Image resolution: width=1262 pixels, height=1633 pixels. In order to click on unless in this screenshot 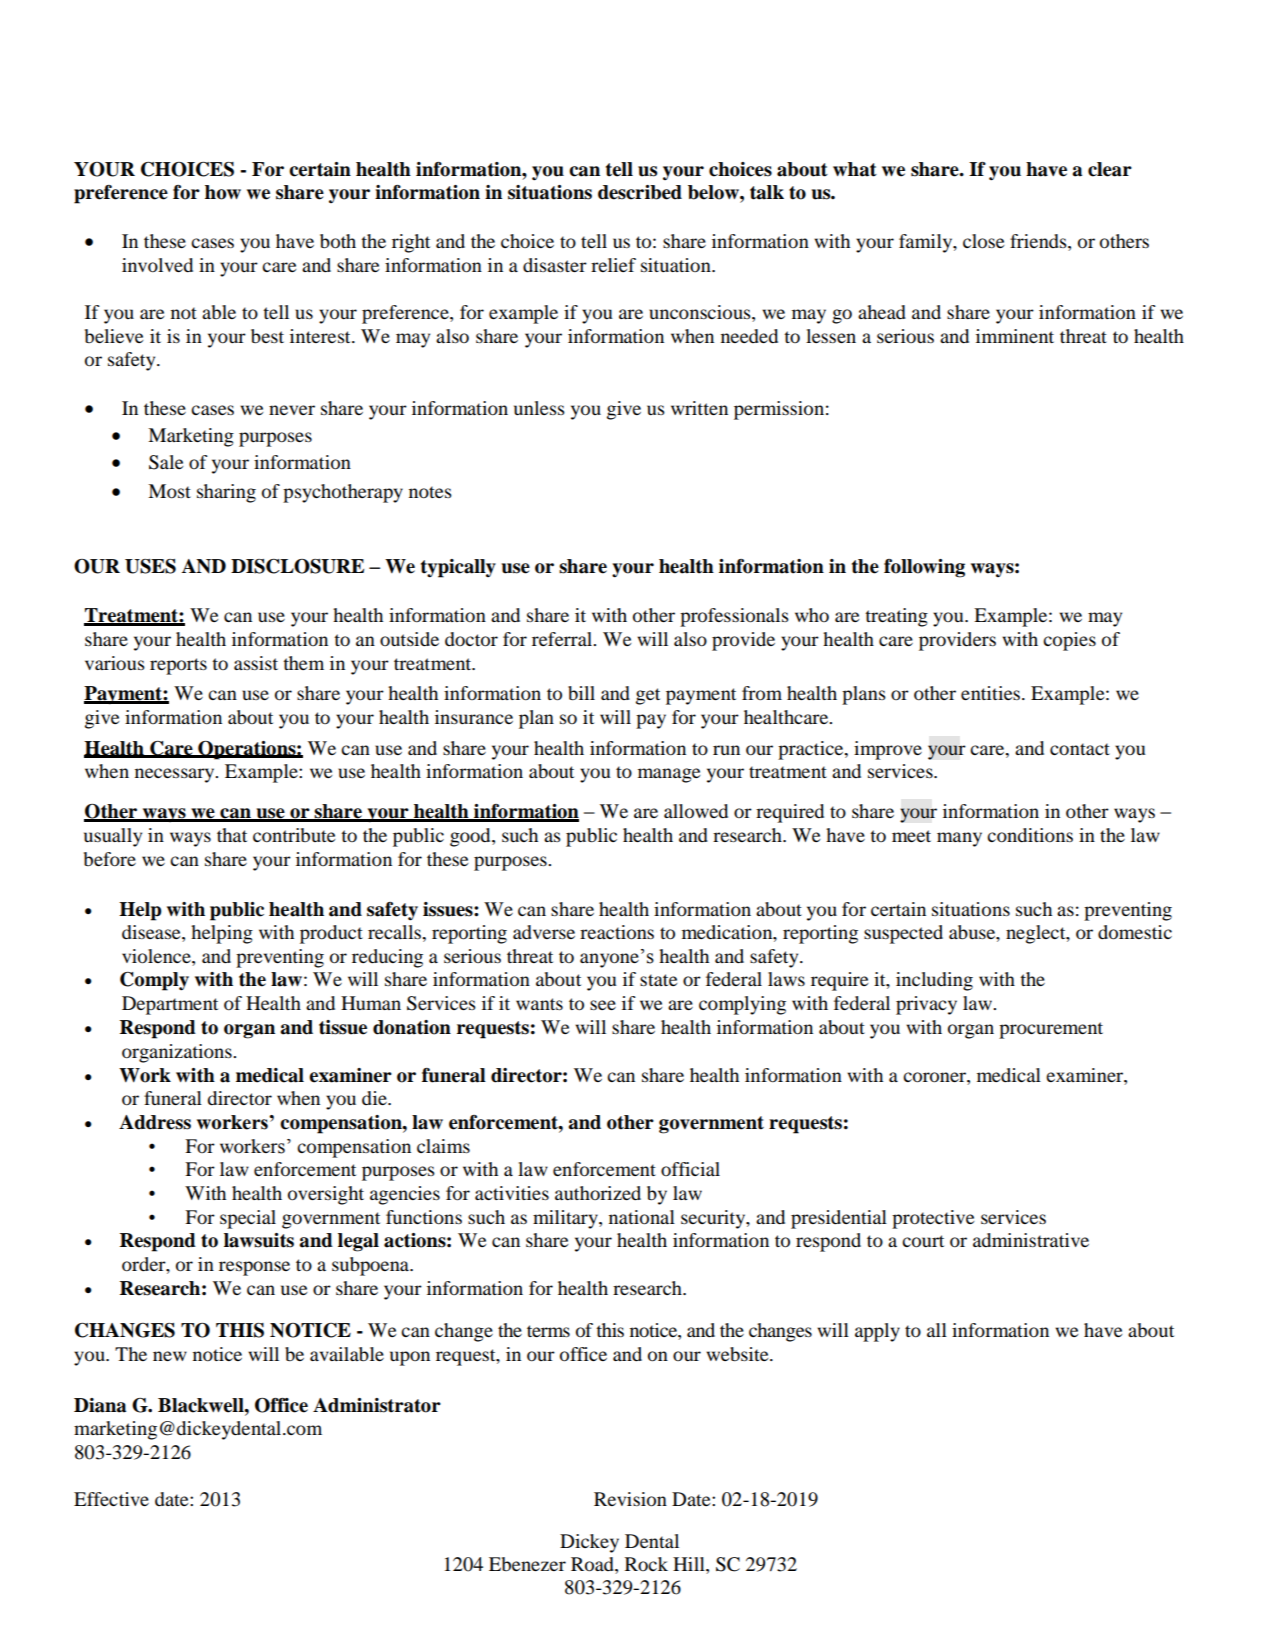, I will do `click(539, 408)`.
